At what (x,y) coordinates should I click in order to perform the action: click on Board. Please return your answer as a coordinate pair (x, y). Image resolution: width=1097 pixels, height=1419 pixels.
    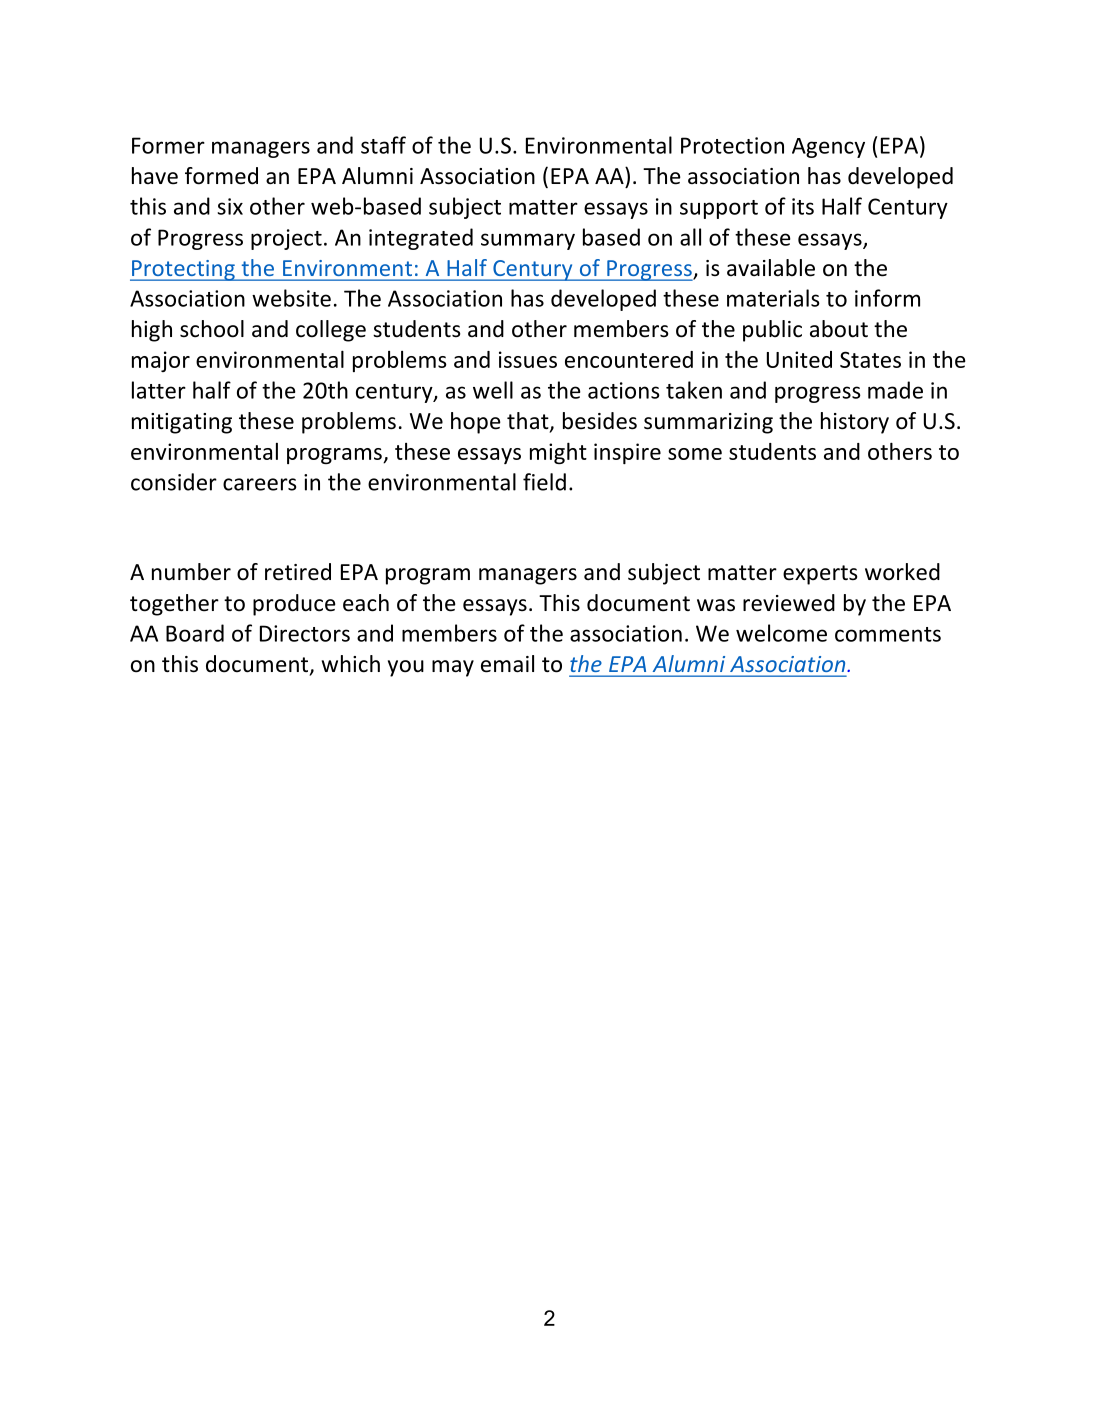
    Looking at the image, I should click on (195, 633).
